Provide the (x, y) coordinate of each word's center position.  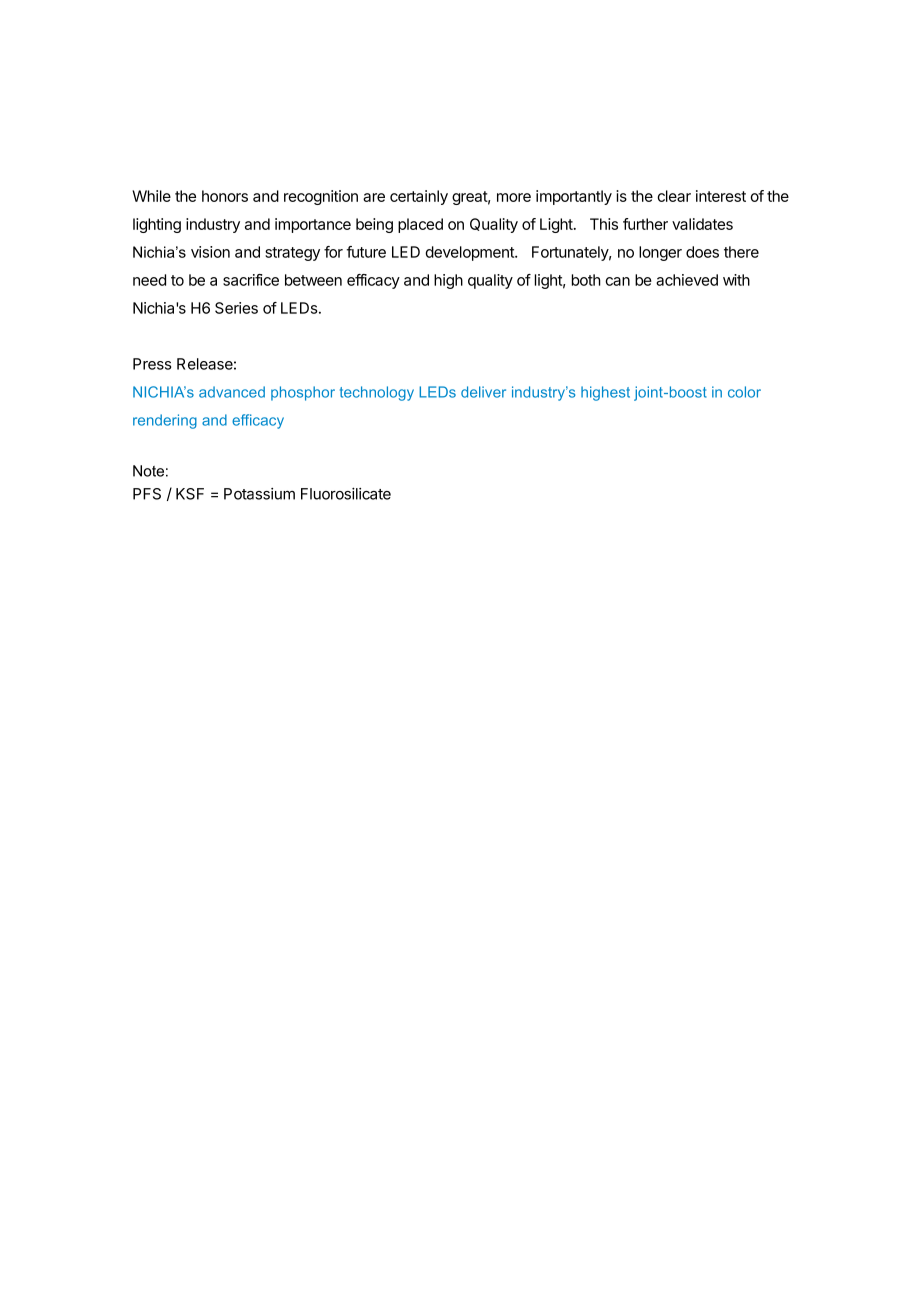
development (470, 253)
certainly (419, 197)
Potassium (259, 494)
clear (674, 196)
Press (152, 364)
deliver (483, 392)
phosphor (303, 393)
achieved (687, 280)
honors (225, 196)
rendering (165, 421)
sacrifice (251, 280)
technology (377, 393)
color (744, 392)
